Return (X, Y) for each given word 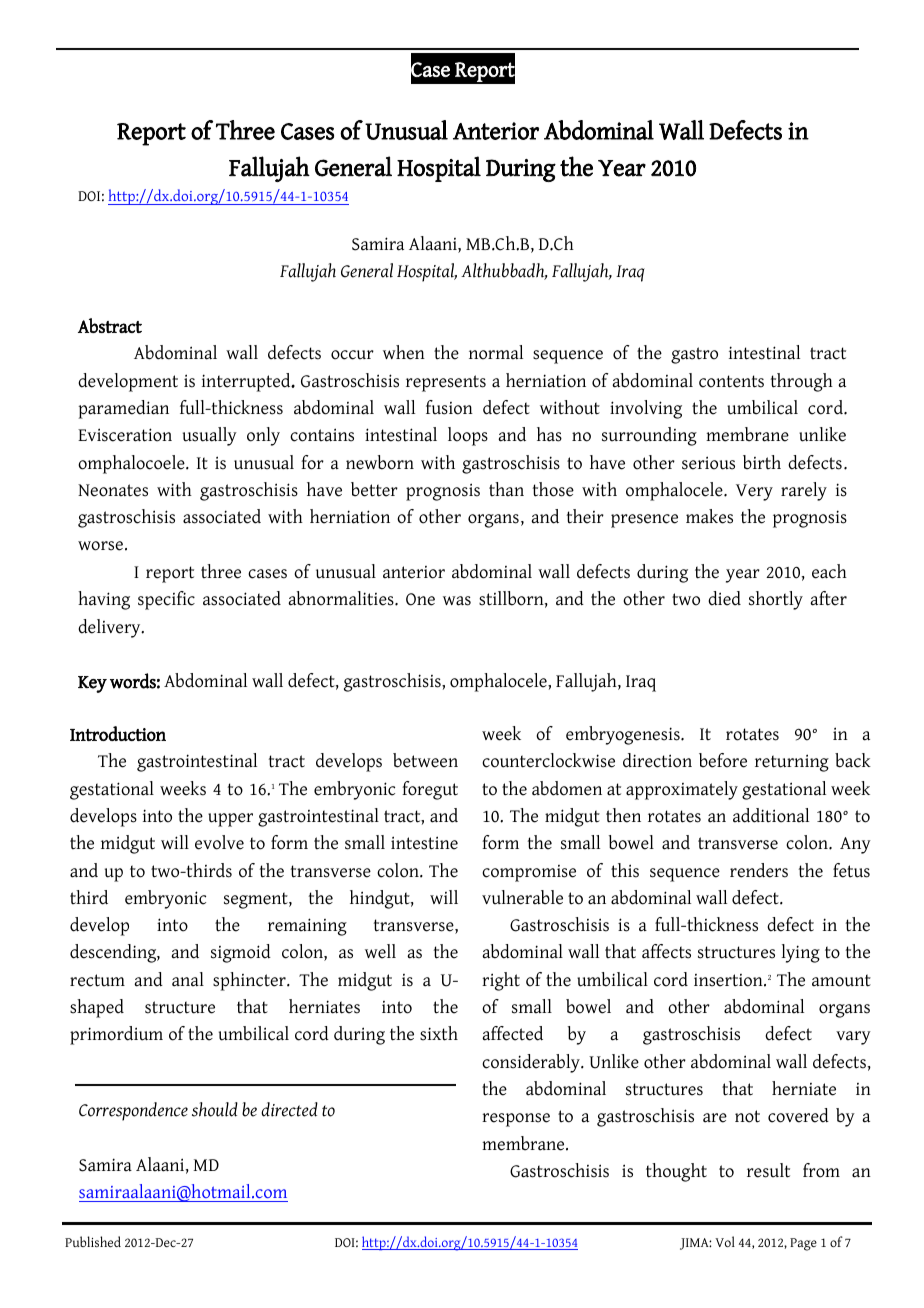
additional (771, 815)
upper (230, 820)
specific (166, 600)
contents (731, 381)
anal (188, 979)
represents (446, 383)
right (501, 981)
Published (93, 1241)
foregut (430, 790)
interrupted (247, 382)
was (457, 601)
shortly (776, 600)
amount (841, 980)
